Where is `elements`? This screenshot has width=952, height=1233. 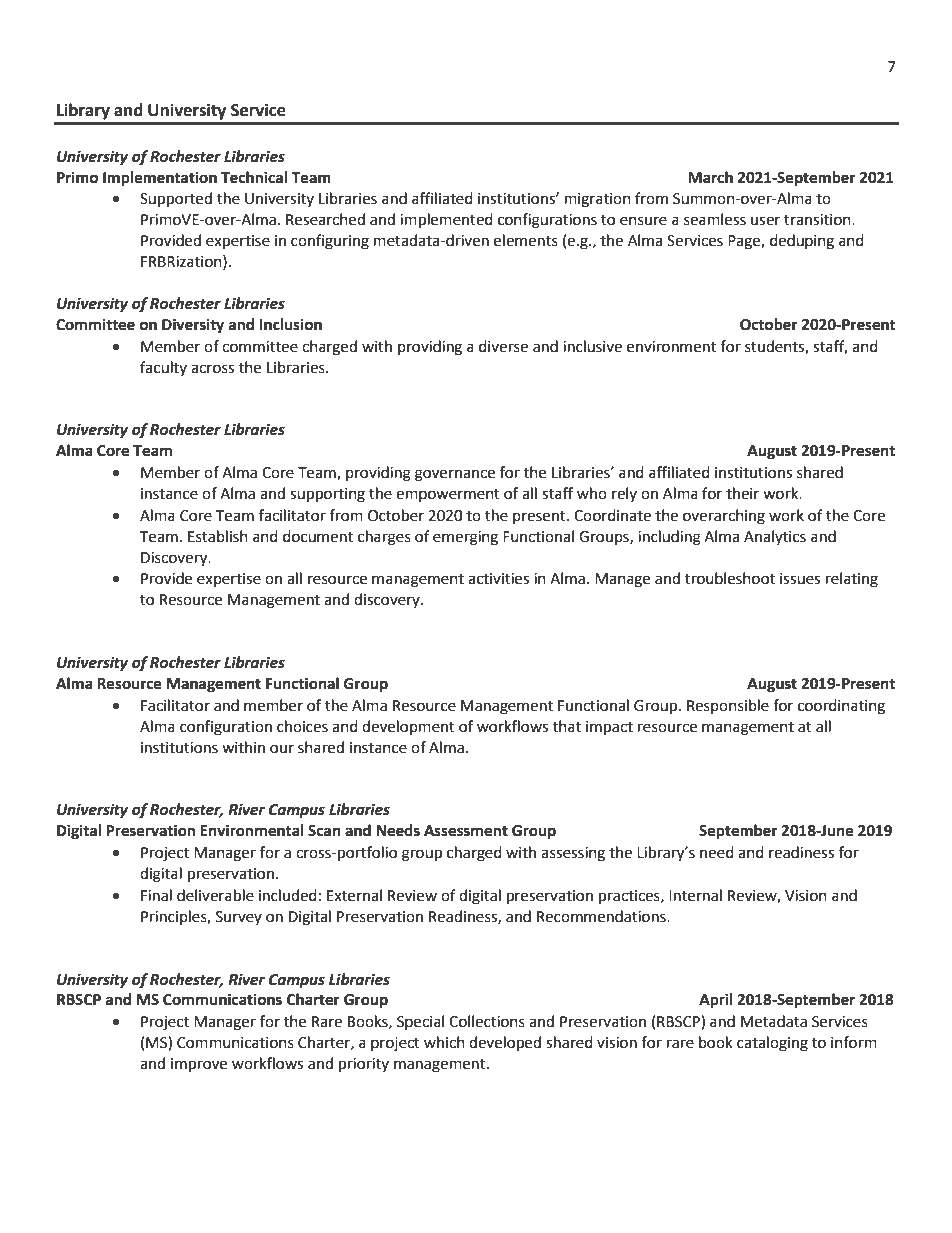
elements is located at coordinates (526, 240).
